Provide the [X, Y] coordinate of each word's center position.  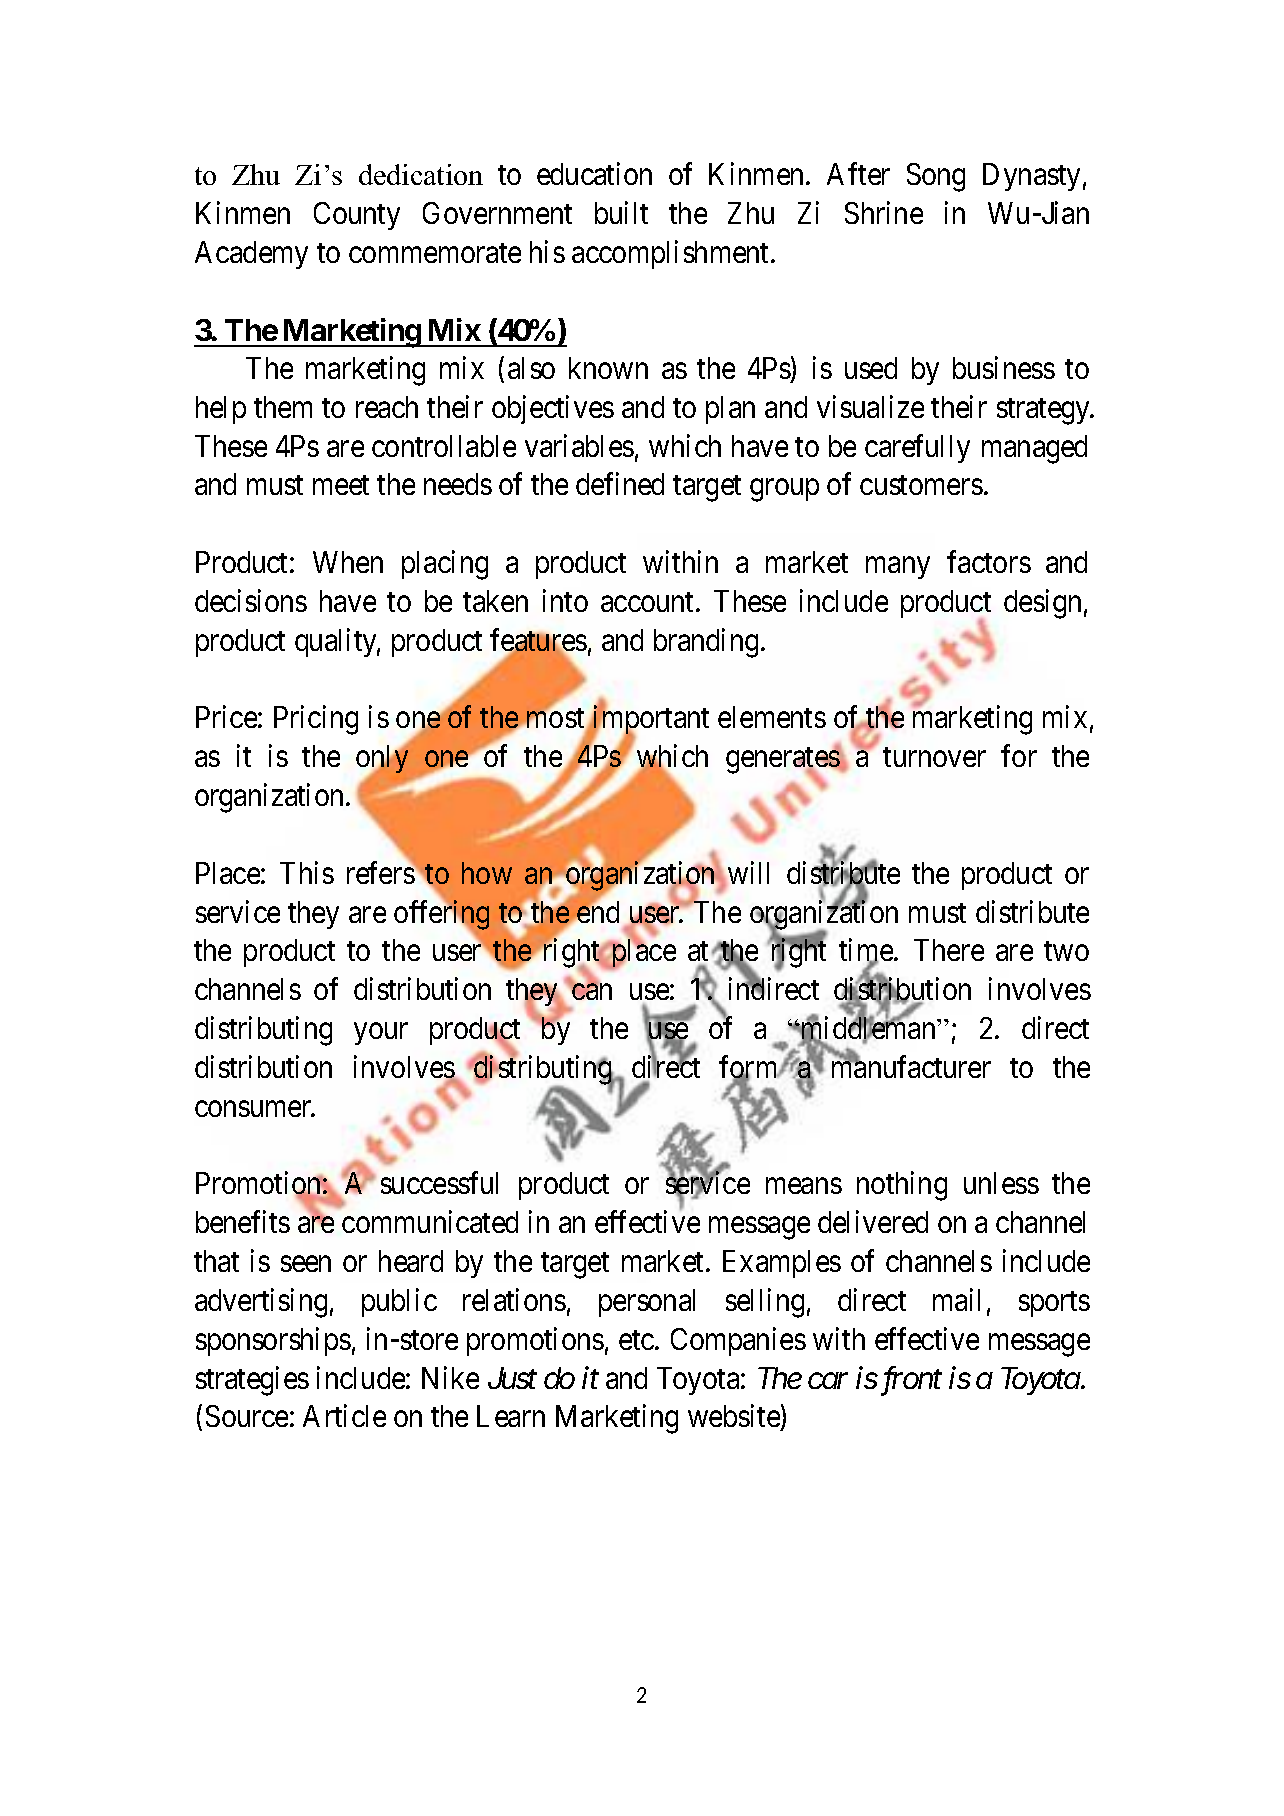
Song [936, 177]
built [621, 212]
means [804, 1186]
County [357, 216]
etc [636, 1340]
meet [341, 485]
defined [620, 484]
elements [772, 717]
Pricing [316, 720]
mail [956, 1299]
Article [344, 1416]
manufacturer [911, 1066]
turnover [934, 757]
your [381, 1034]
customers [921, 485]
